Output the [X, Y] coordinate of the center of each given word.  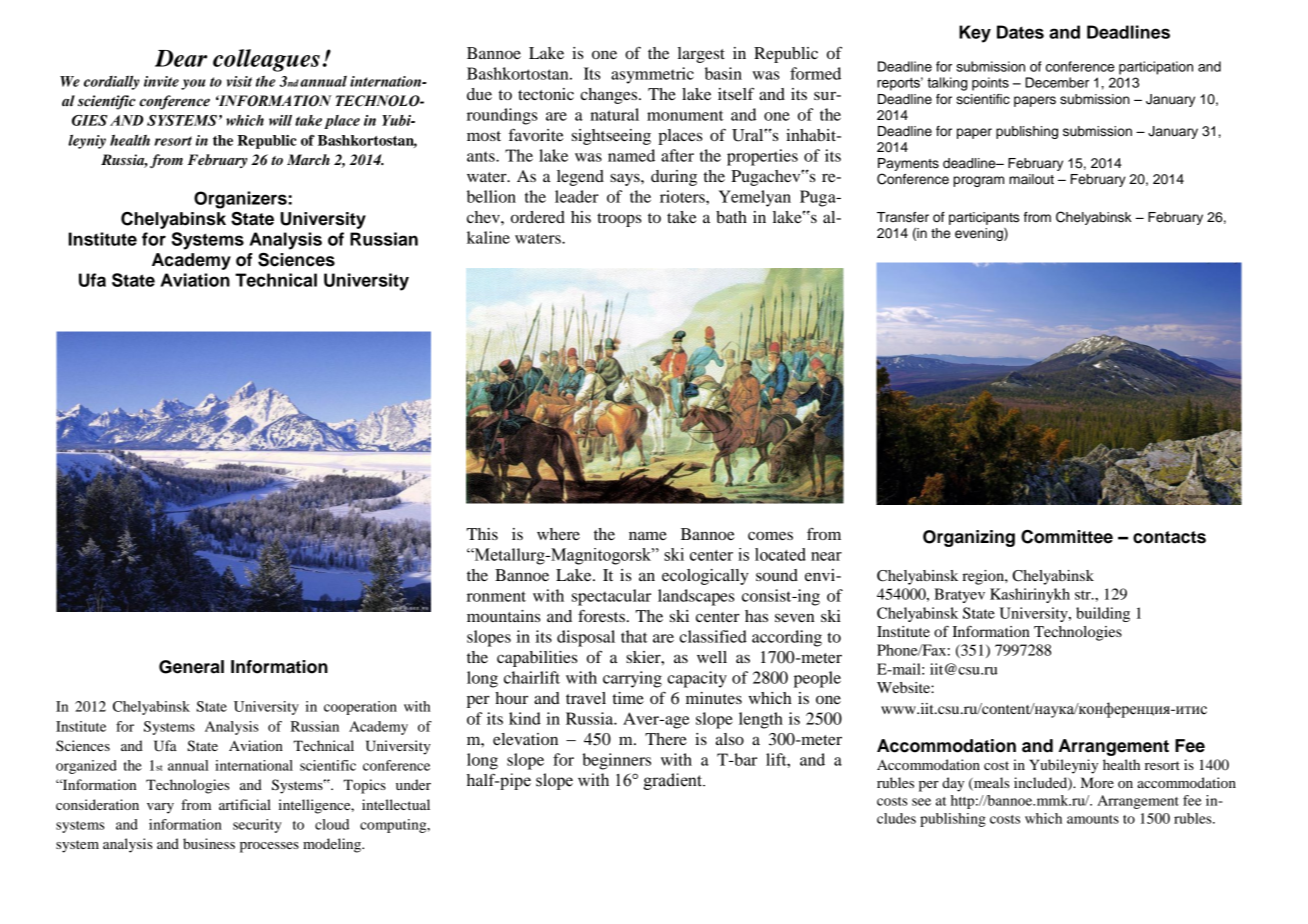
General [191, 667]
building [1103, 614]
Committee [1067, 537]
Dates [1020, 32]
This [482, 534]
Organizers [241, 200]
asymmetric [652, 75]
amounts [1093, 819]
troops [619, 220]
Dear [181, 58]
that [634, 636]
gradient [673, 781]
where [558, 534]
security [257, 826]
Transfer [903, 217]
